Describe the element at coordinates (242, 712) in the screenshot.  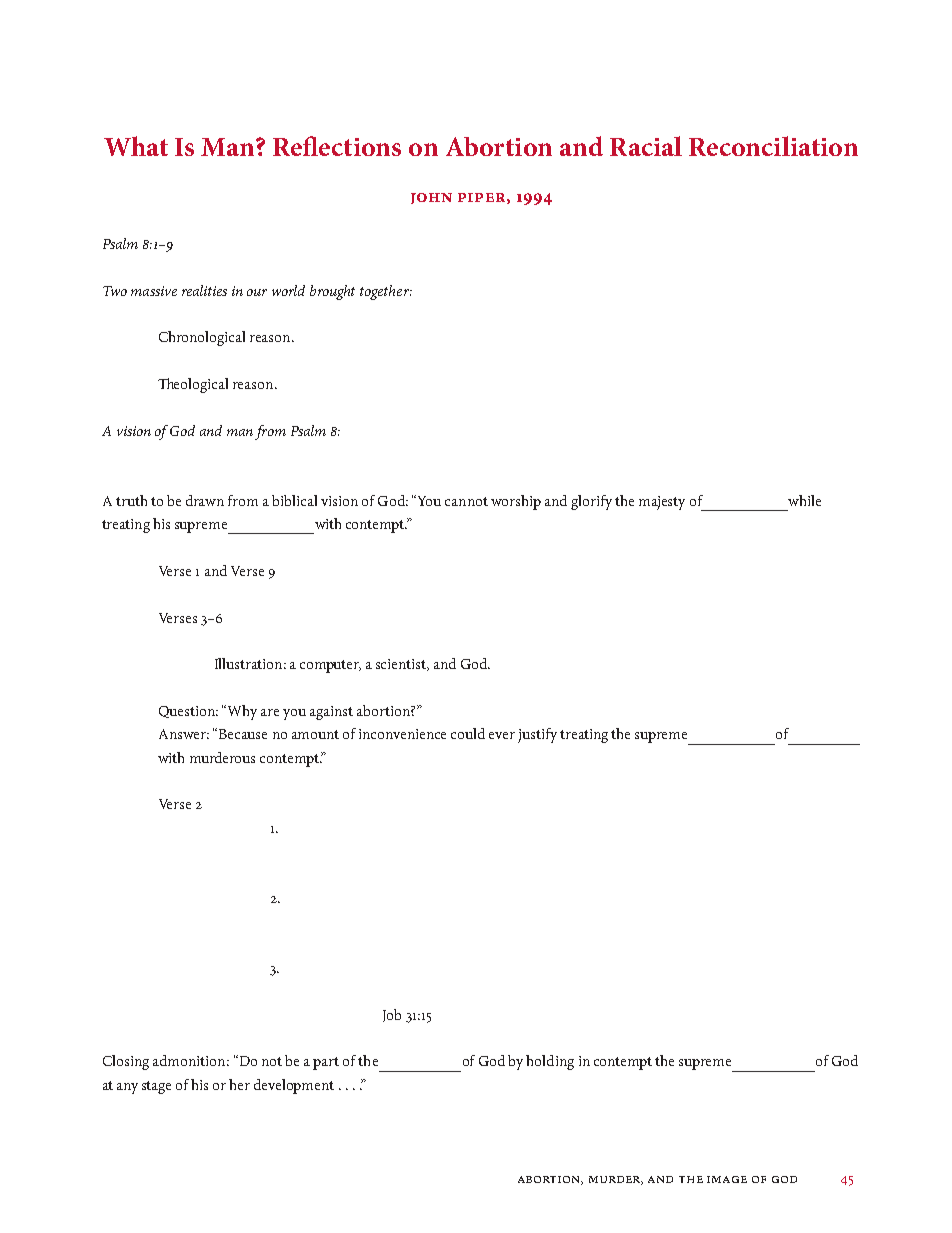
I see `Why` at that location.
